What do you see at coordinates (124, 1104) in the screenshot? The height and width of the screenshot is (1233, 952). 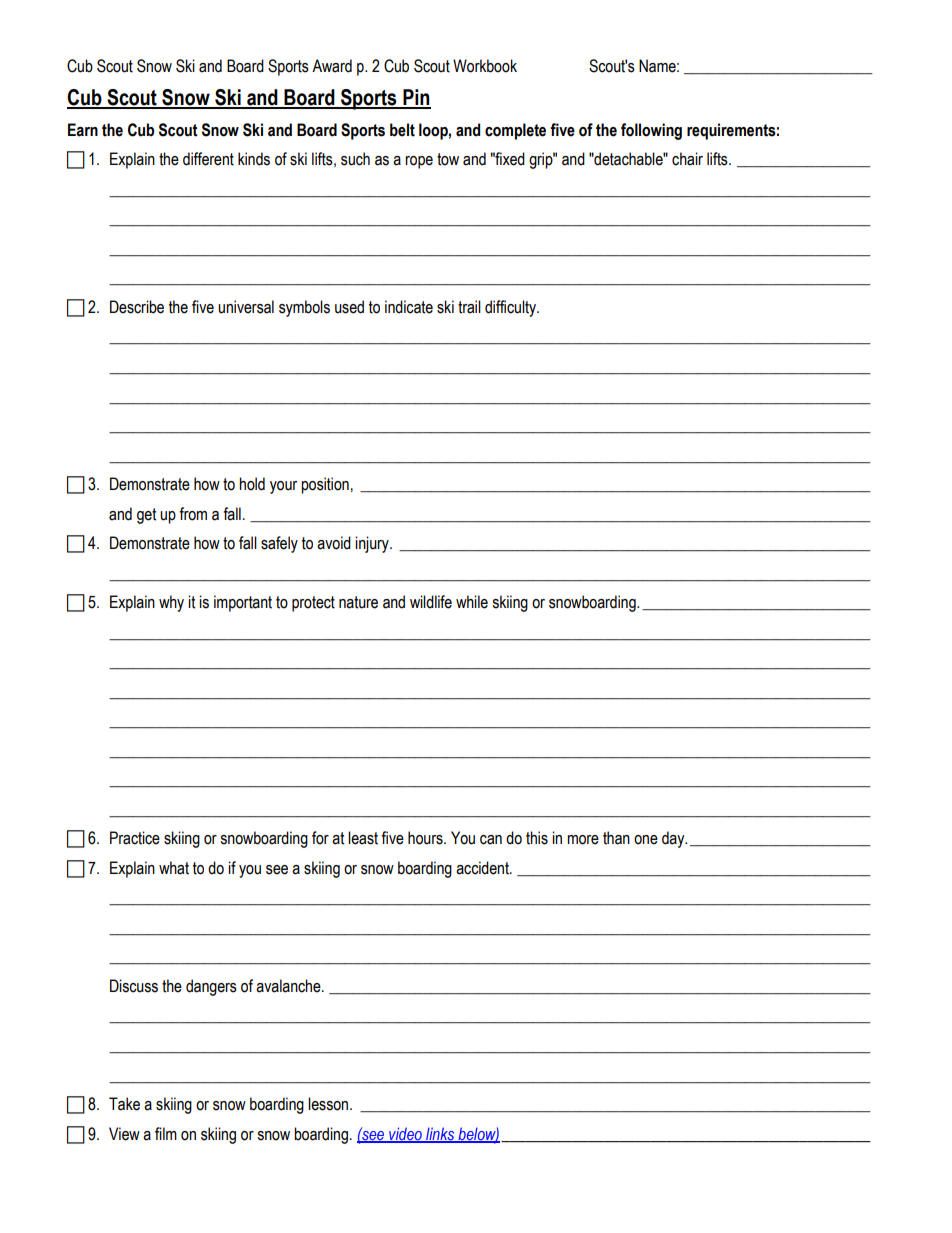 I see `Take` at bounding box center [124, 1104].
